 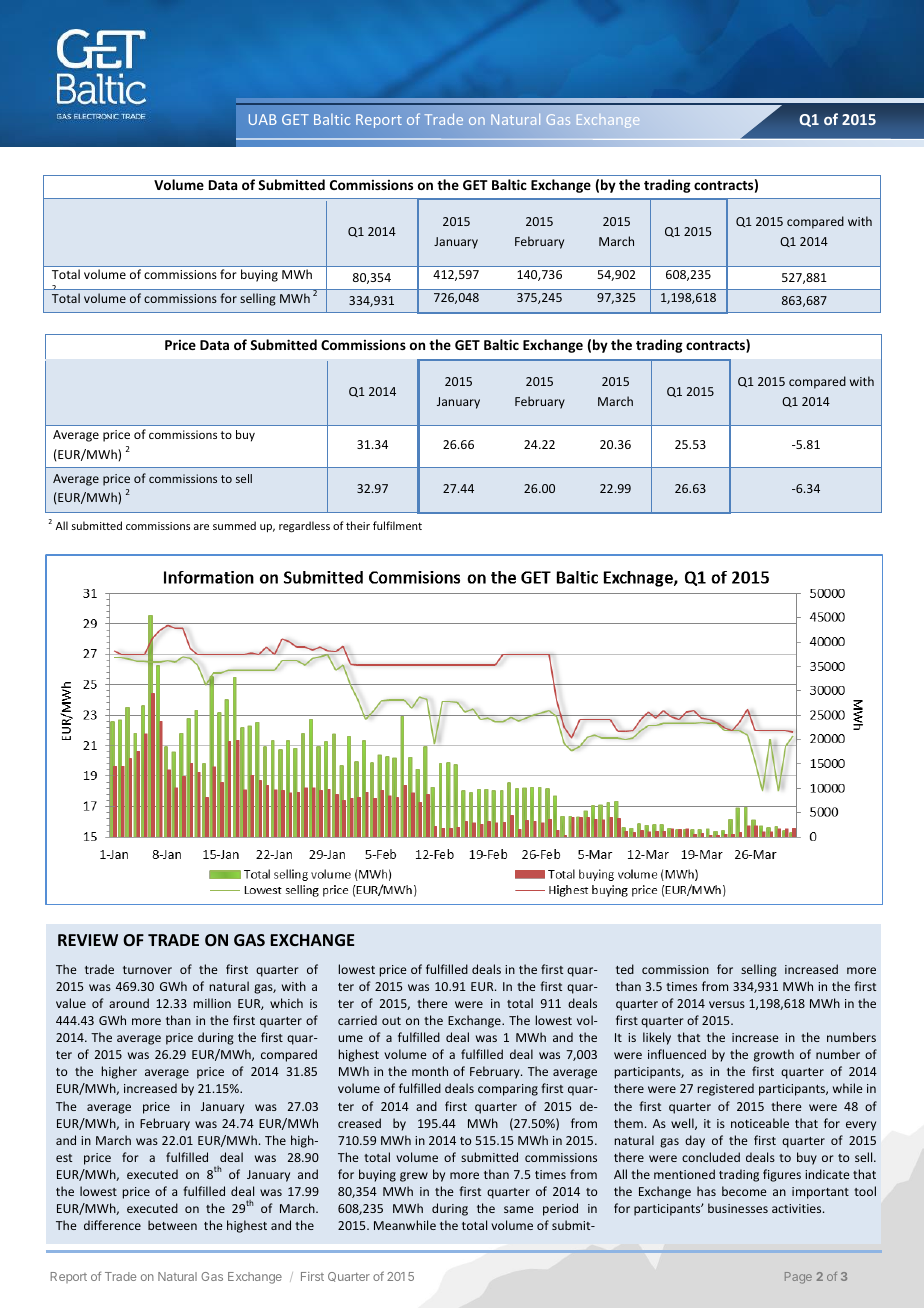 I want to click on summed, so click(x=234, y=525).
